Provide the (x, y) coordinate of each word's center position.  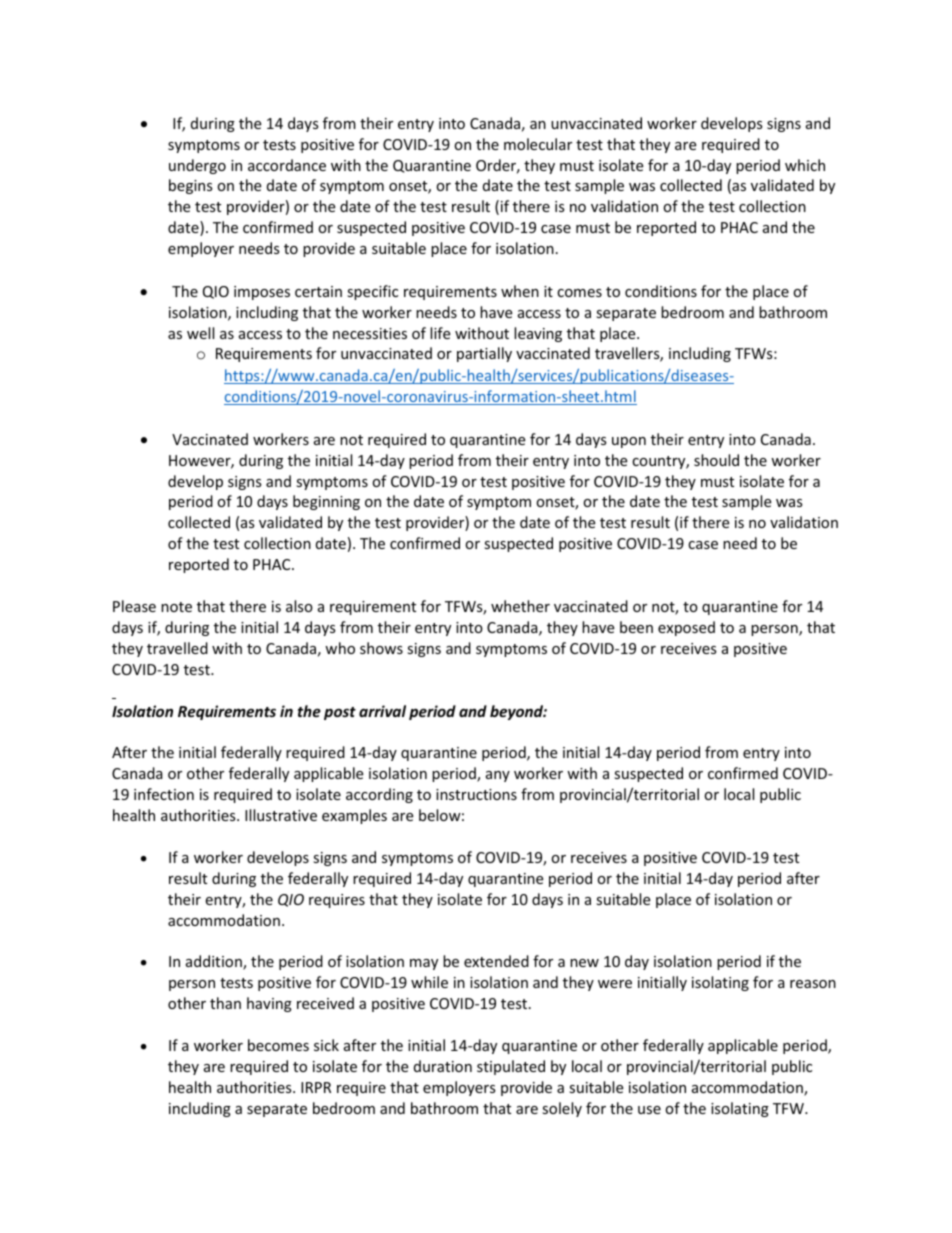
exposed (686, 628)
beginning (326, 502)
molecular (538, 144)
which (805, 165)
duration (443, 1066)
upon (629, 442)
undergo (197, 166)
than (225, 1003)
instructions (476, 794)
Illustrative (281, 815)
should (716, 460)
